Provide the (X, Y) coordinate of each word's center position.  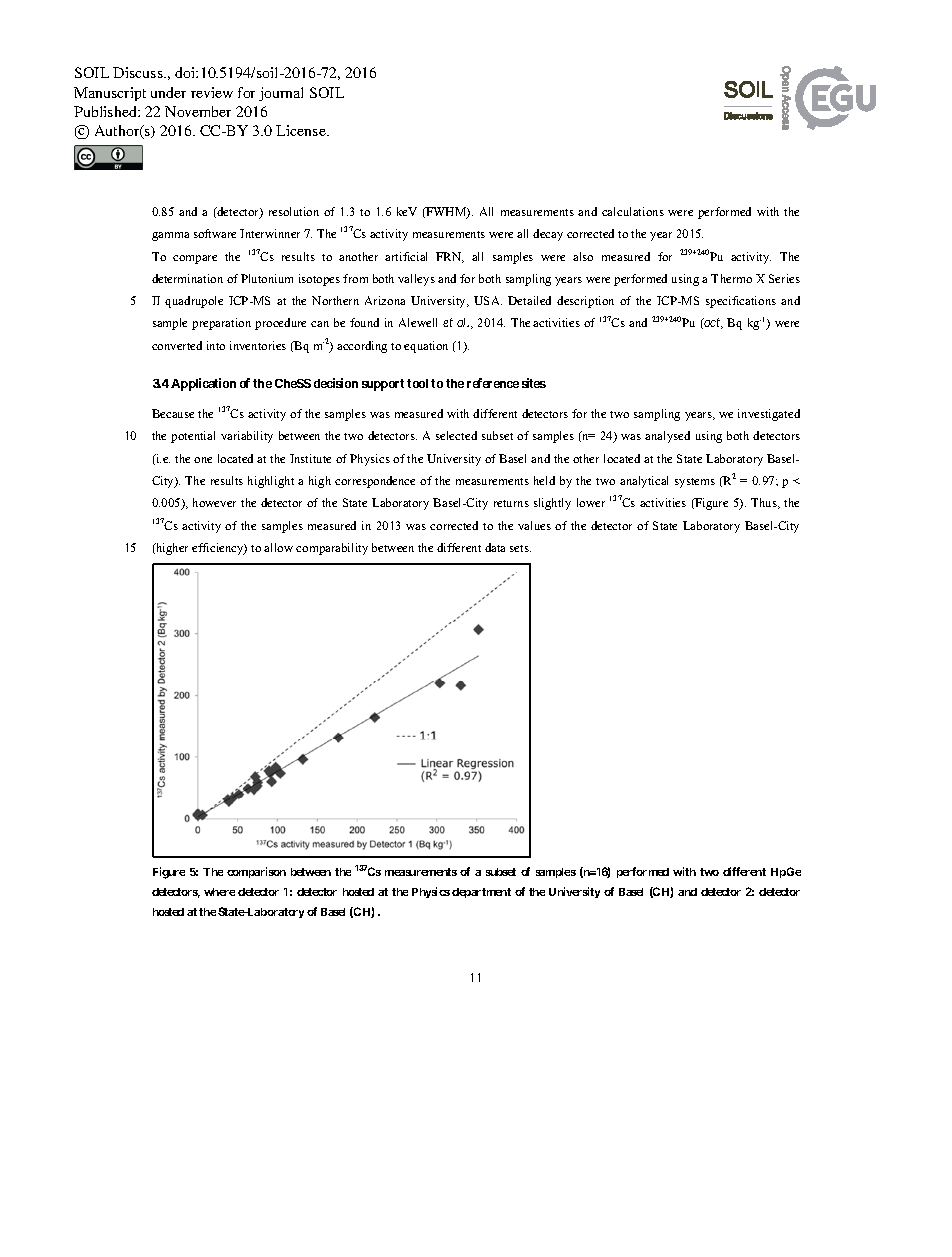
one (203, 460)
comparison (256, 872)
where (219, 892)
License (302, 130)
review (212, 92)
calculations (633, 211)
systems (695, 483)
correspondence (375, 482)
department (481, 893)
